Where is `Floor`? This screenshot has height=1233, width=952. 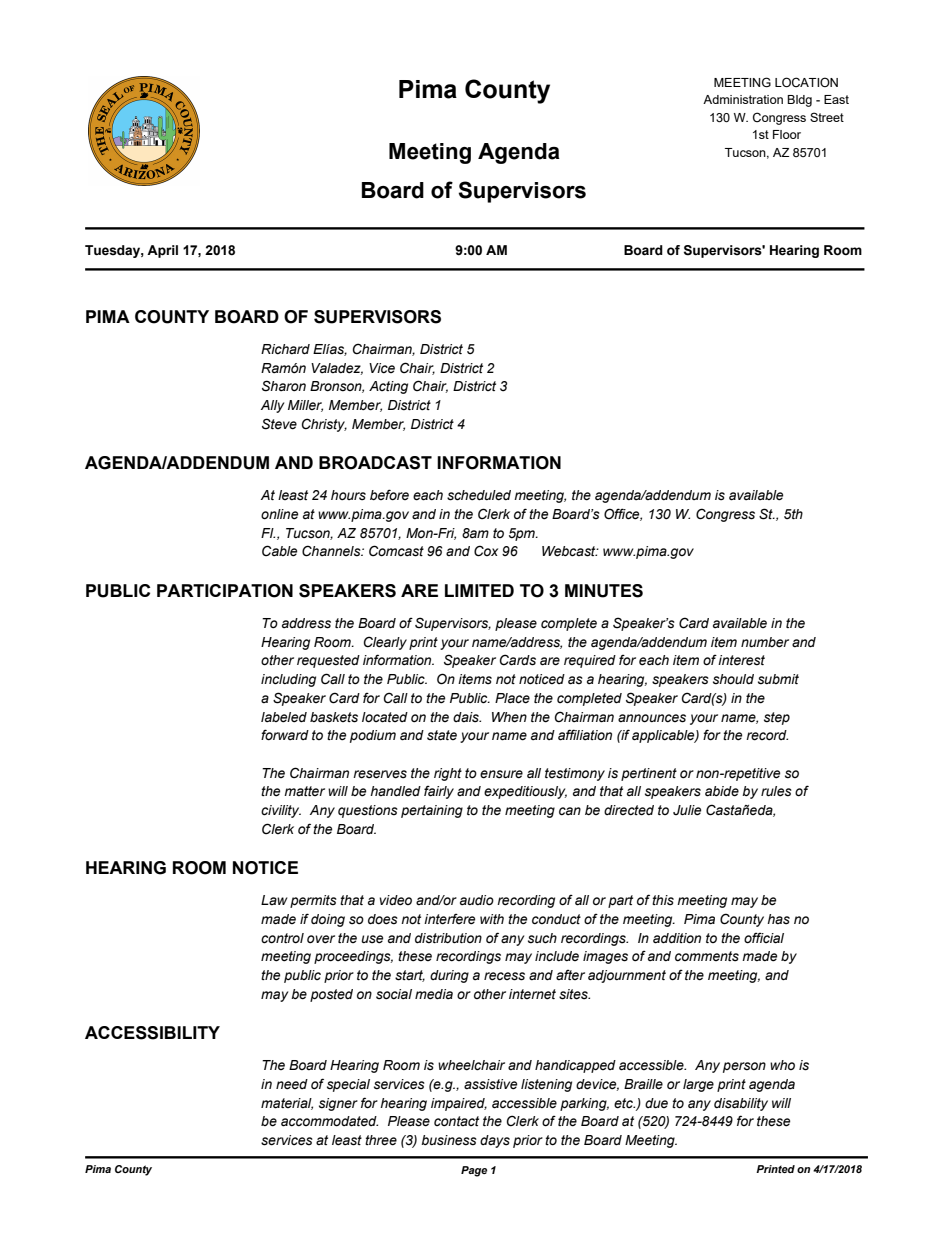
Floor is located at coordinates (787, 134).
